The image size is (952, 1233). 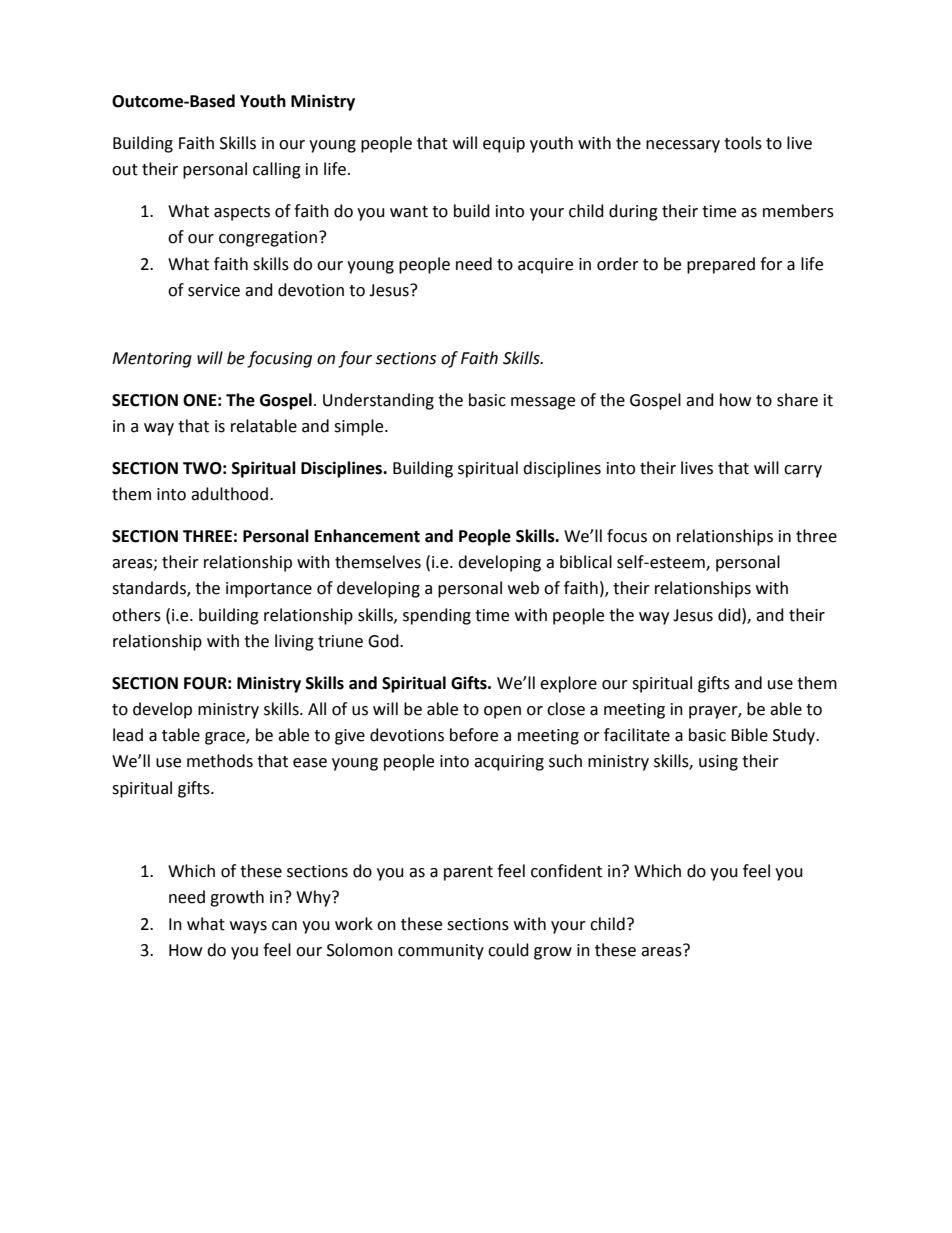 What do you see at coordinates (504, 145) in the image?
I see `equip` at bounding box center [504, 145].
